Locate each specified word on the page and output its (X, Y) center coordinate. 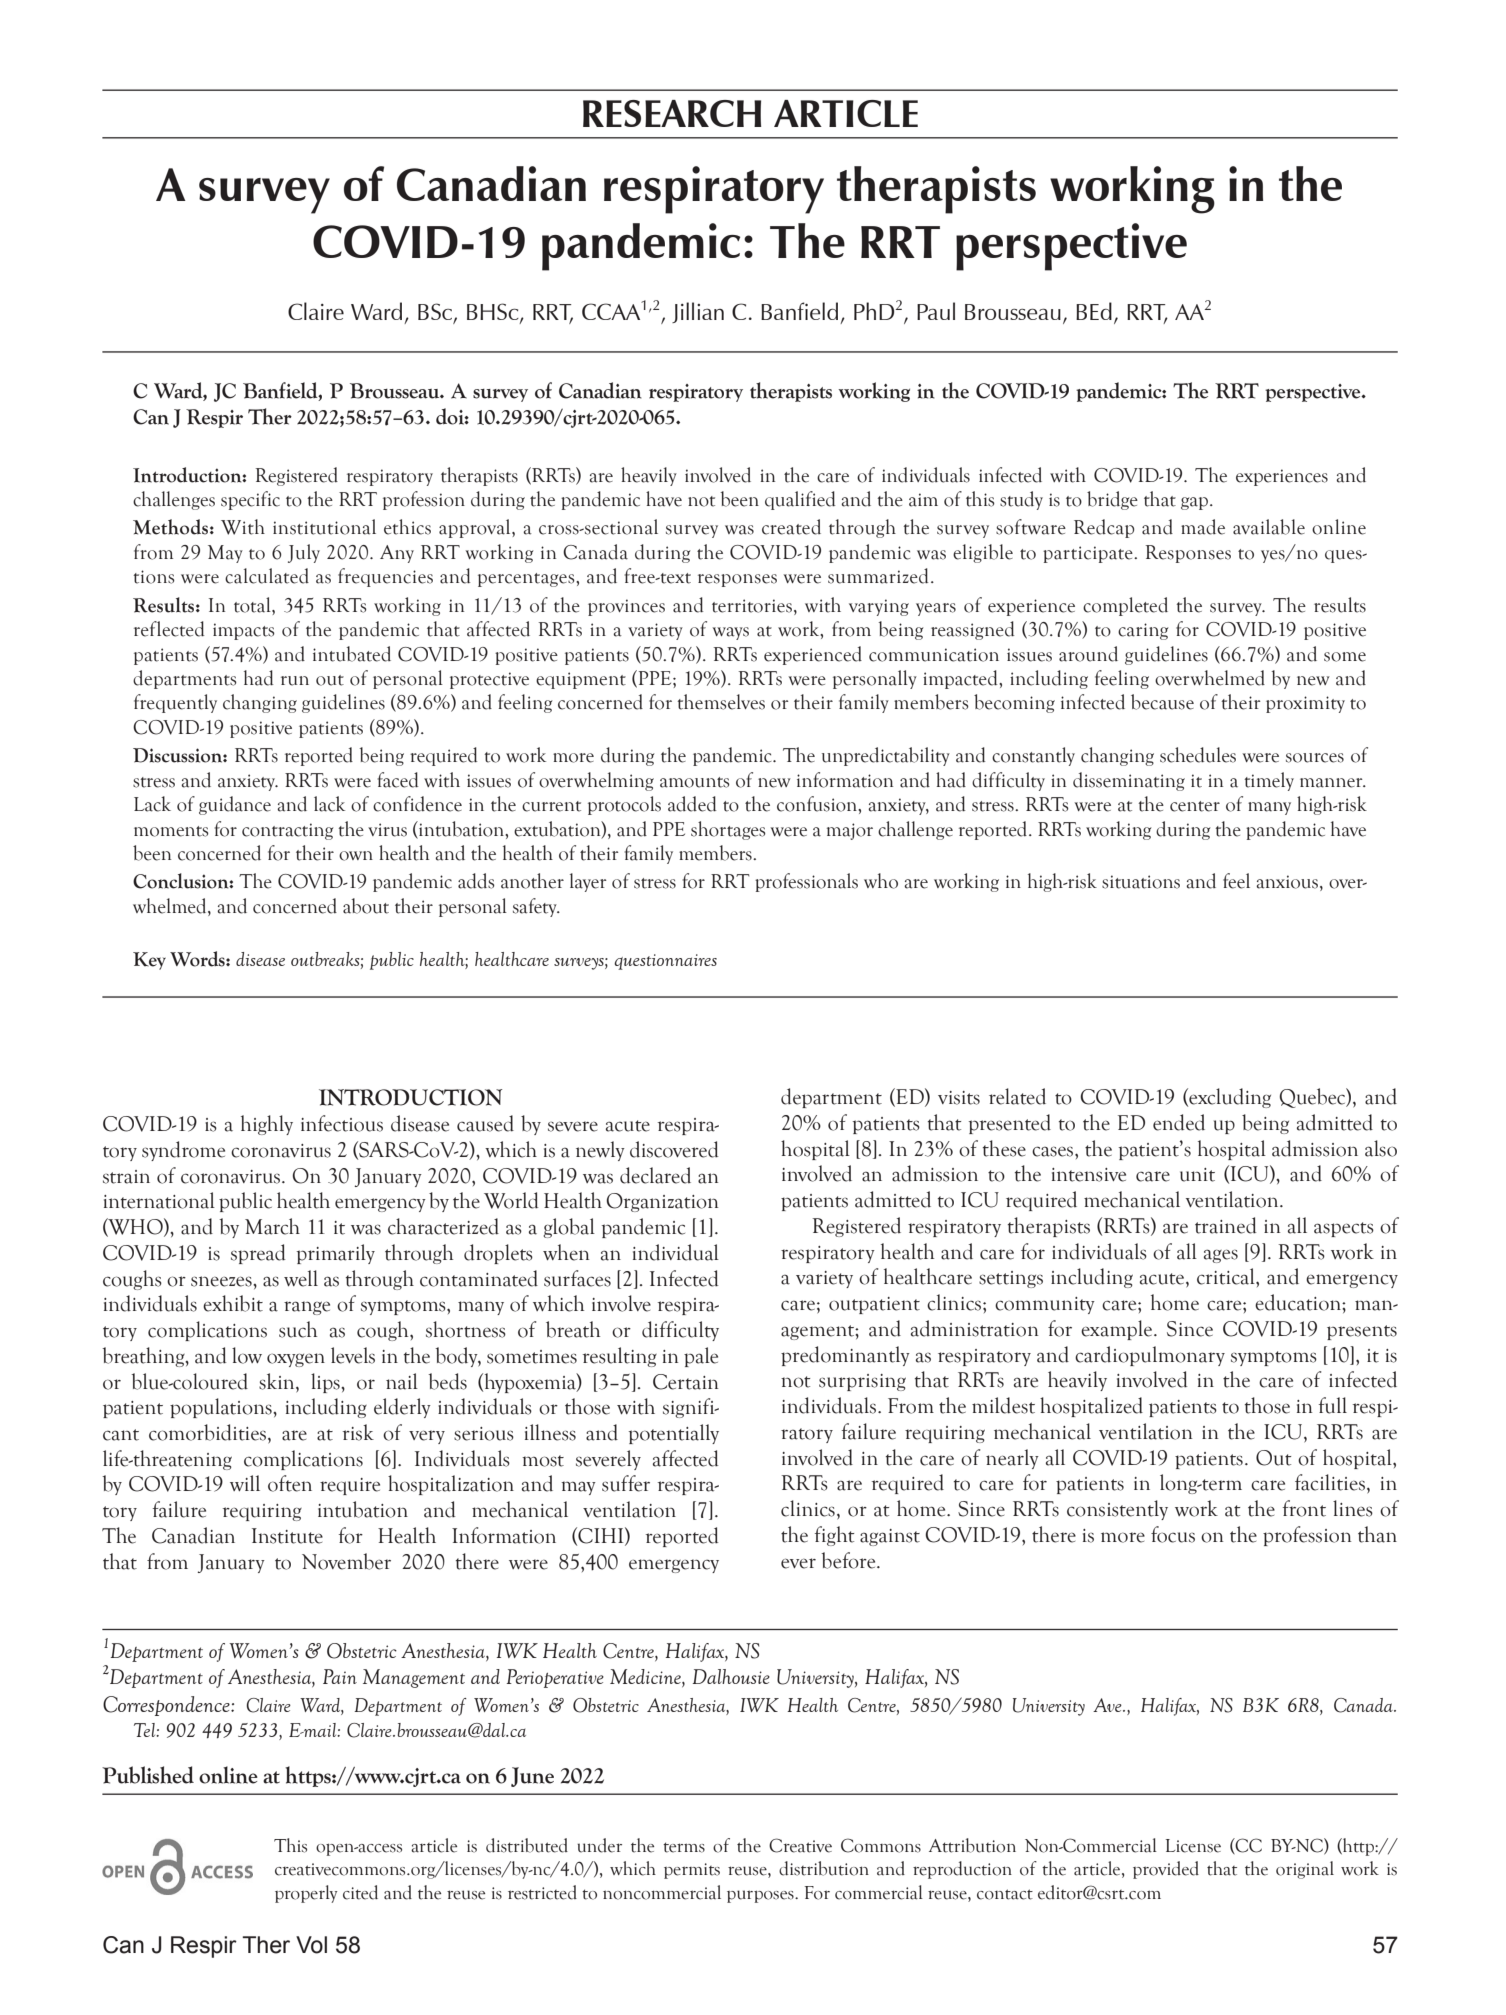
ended (1179, 1122)
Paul (936, 311)
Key (149, 961)
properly (306, 1894)
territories (752, 606)
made (1203, 527)
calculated (267, 576)
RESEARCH (672, 113)
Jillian (698, 312)
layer (588, 882)
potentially (674, 1434)
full (1333, 1405)
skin (278, 1381)
